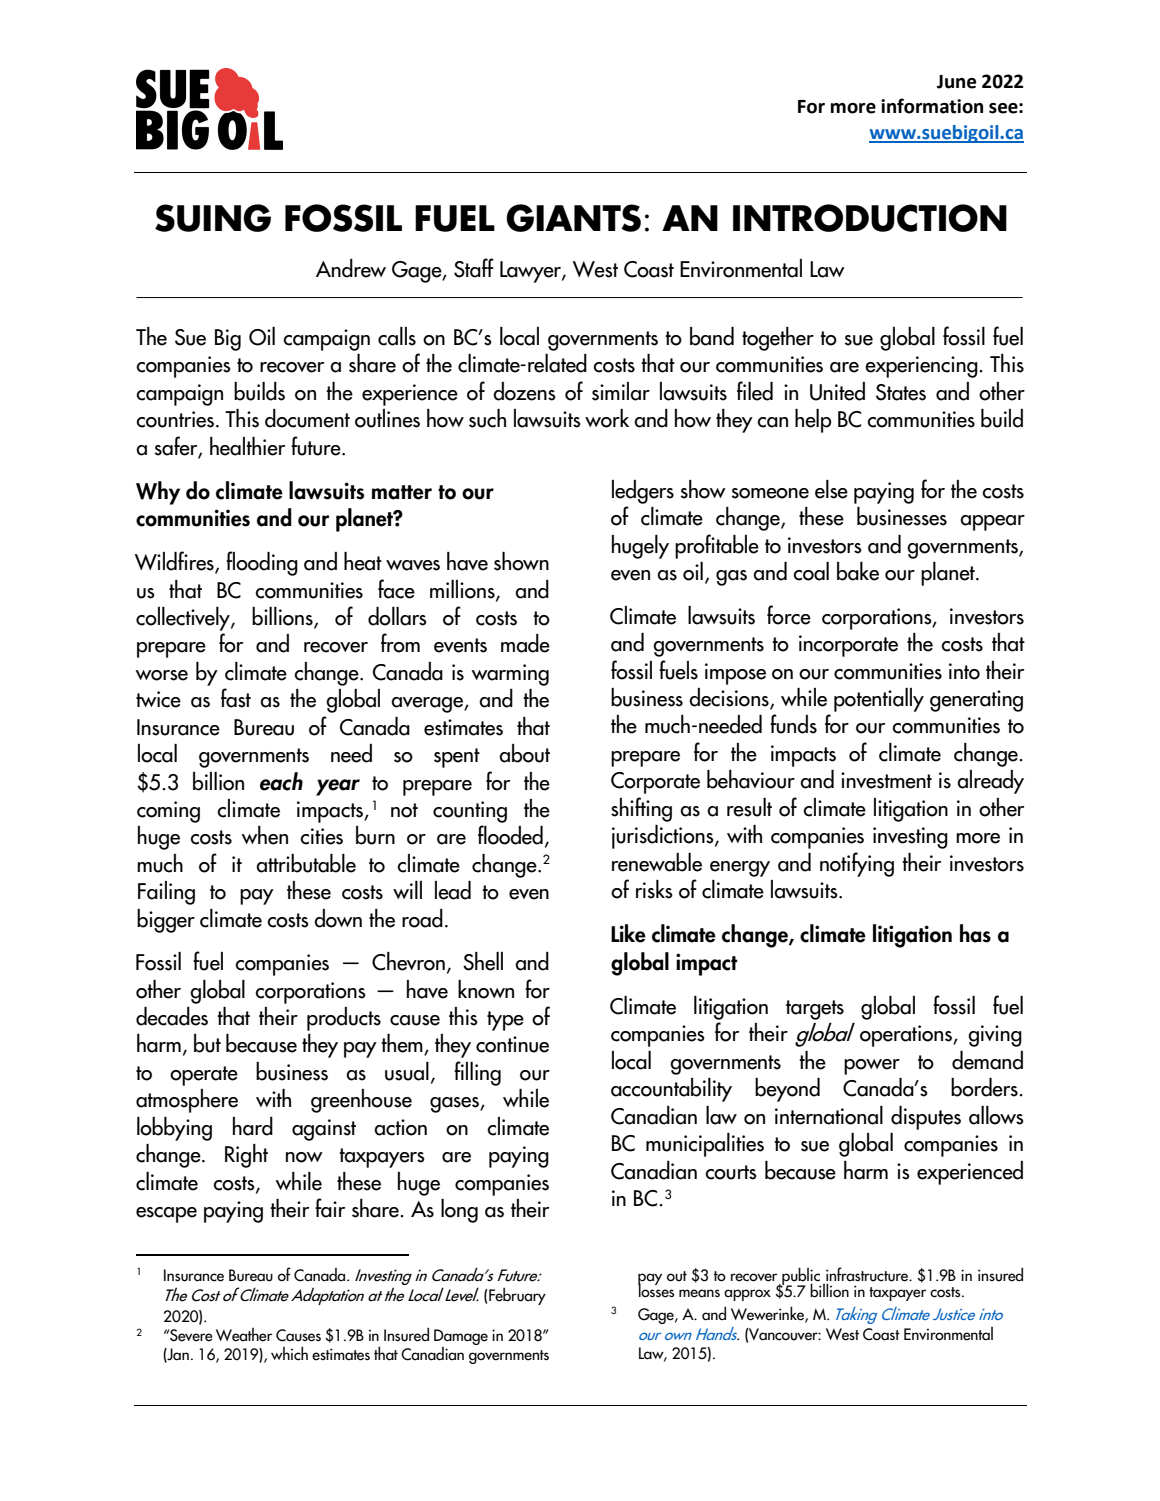 The width and height of the screenshot is (1160, 1501). I want to click on fast, so click(236, 698).
